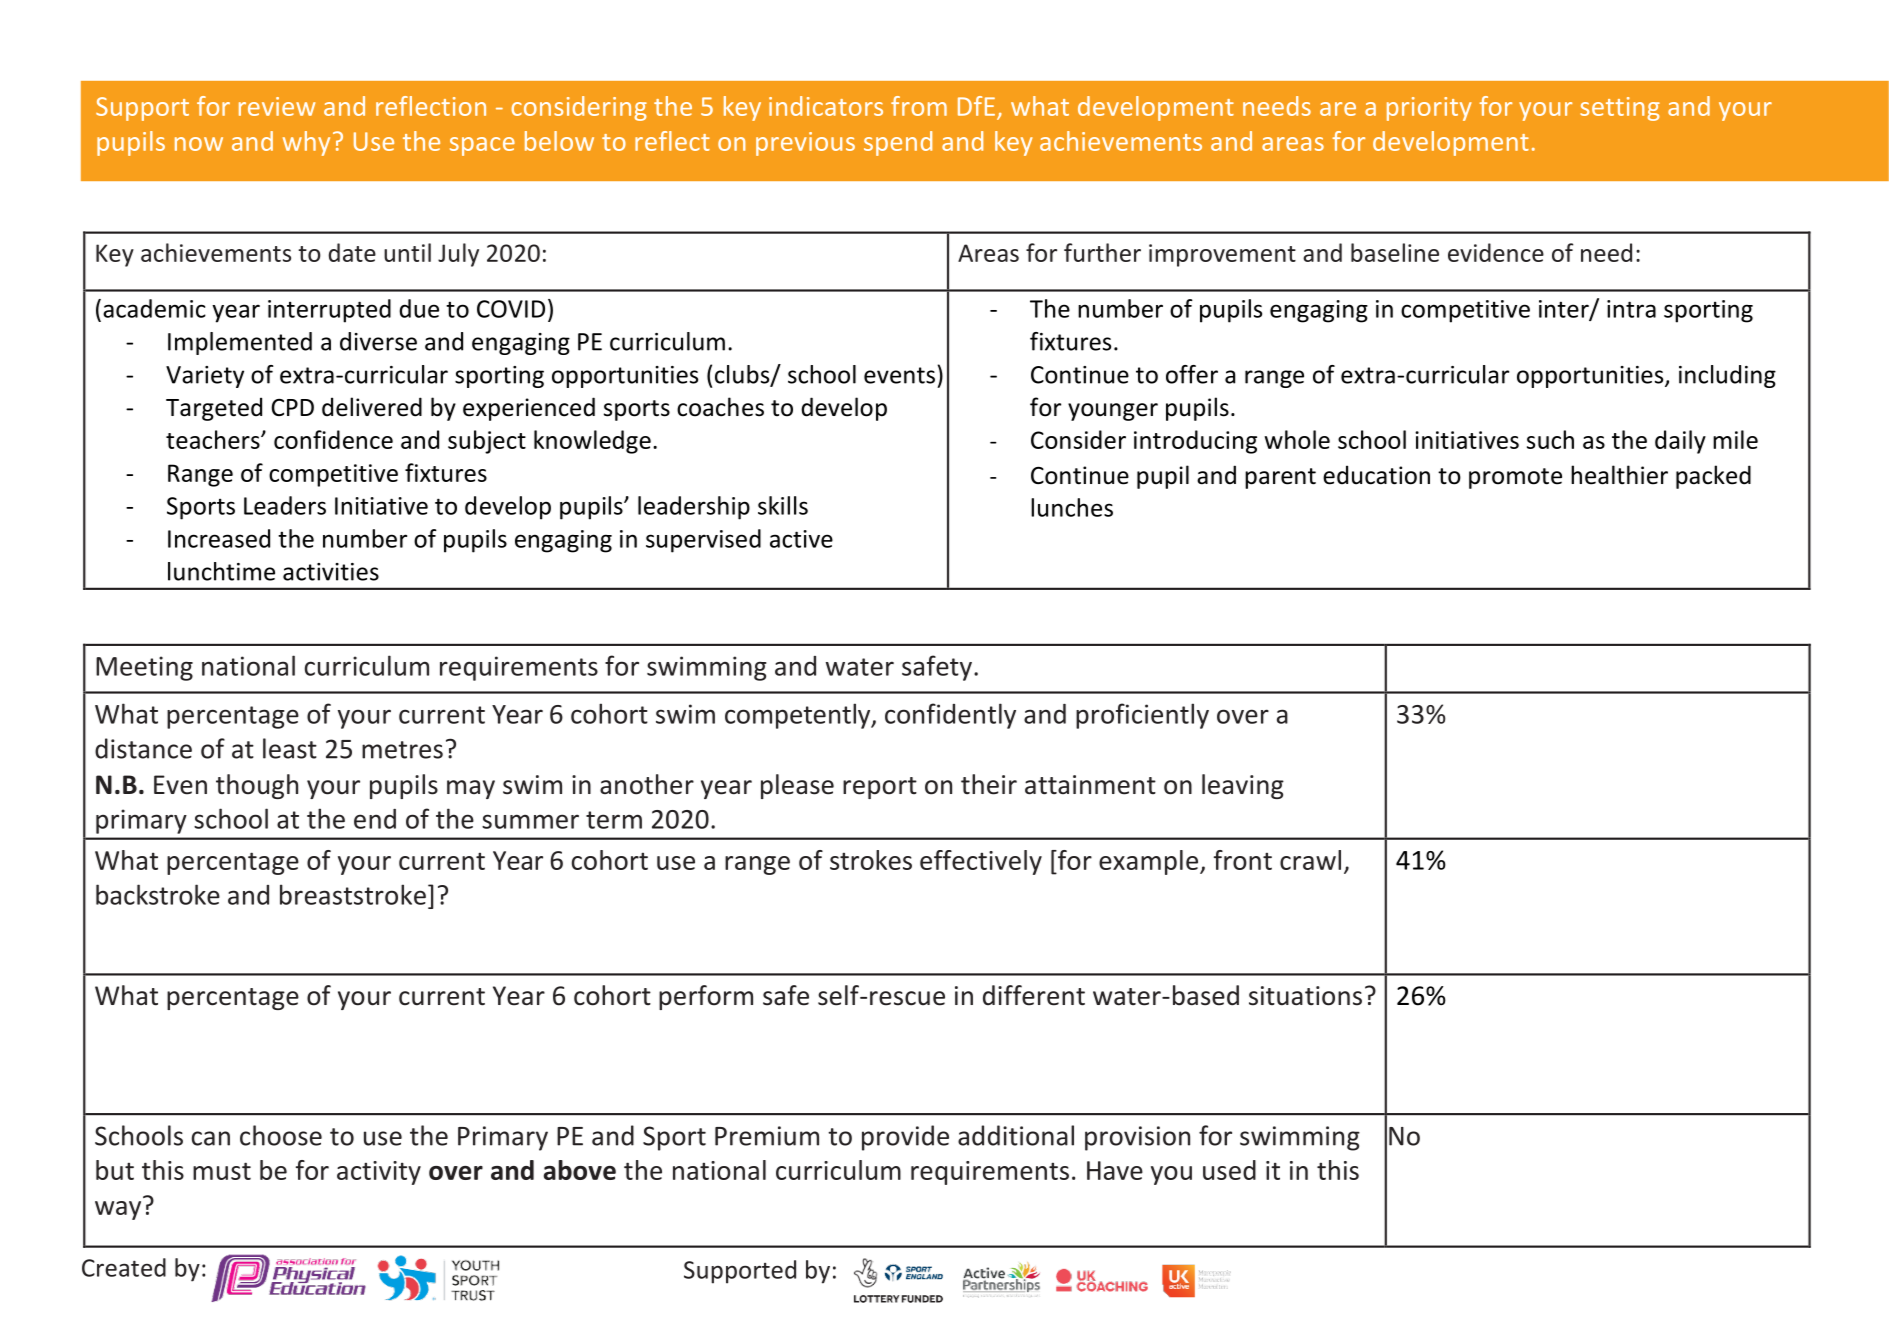 The height and width of the screenshot is (1336, 1889). What do you see at coordinates (950, 716) in the screenshot?
I see `confidently` at bounding box center [950, 716].
